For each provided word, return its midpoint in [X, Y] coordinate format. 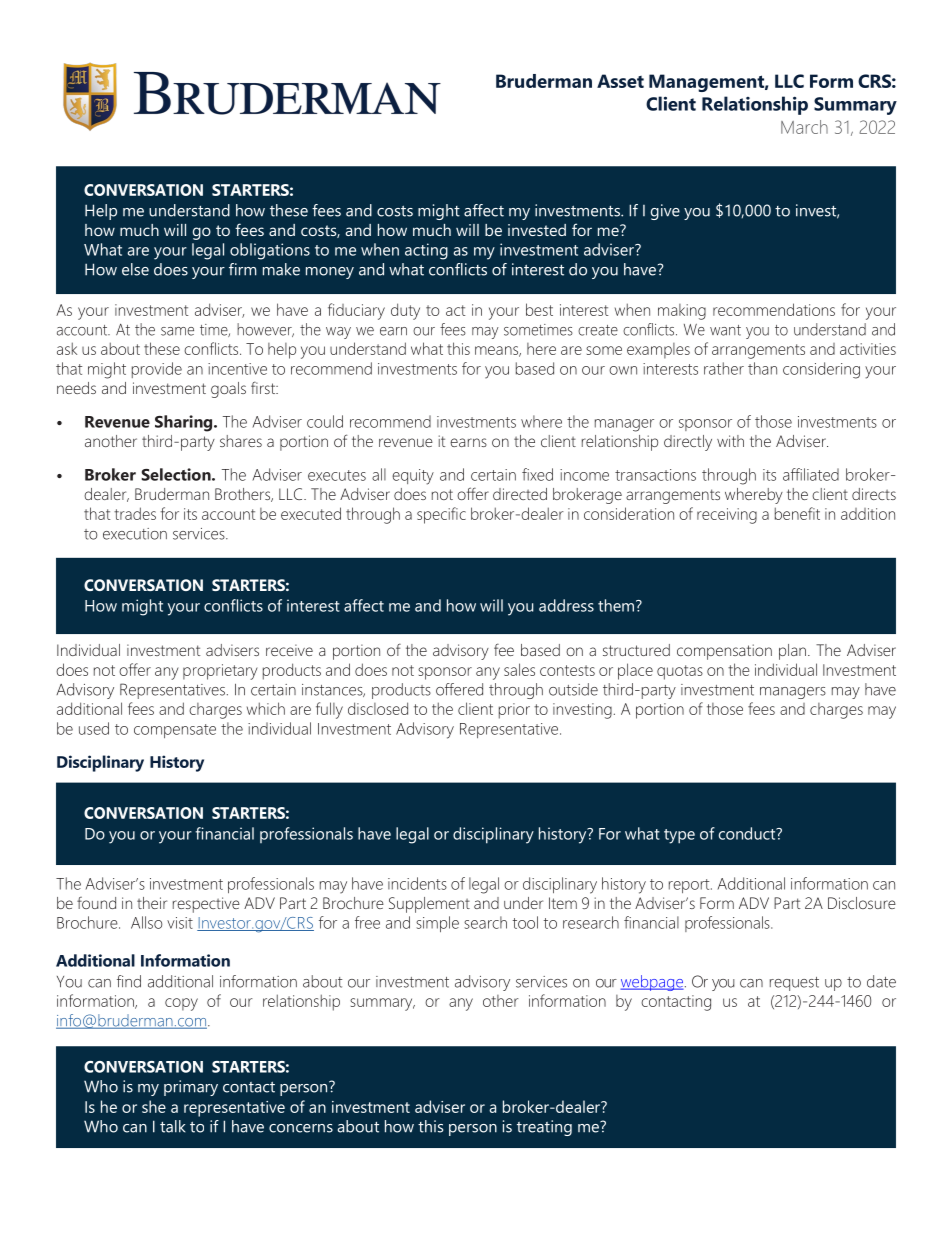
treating [544, 1128]
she [154, 1106]
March [804, 127]
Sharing [185, 423]
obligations [270, 251]
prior [514, 711]
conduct [748, 833]
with [730, 441]
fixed [537, 474]
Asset [620, 81]
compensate [175, 731]
